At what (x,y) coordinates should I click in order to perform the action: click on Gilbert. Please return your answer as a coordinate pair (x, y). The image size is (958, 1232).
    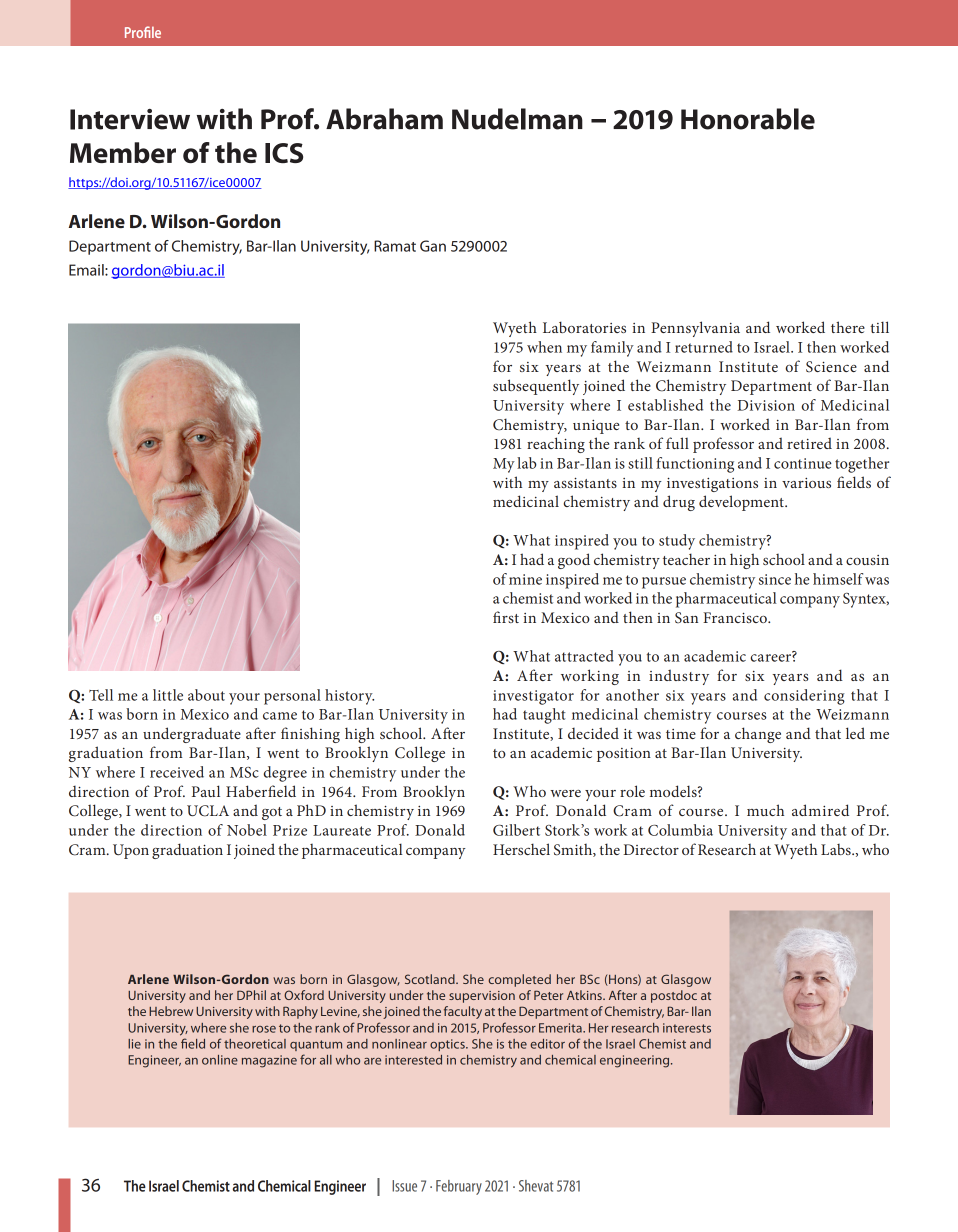
    Looking at the image, I should click on (516, 830).
